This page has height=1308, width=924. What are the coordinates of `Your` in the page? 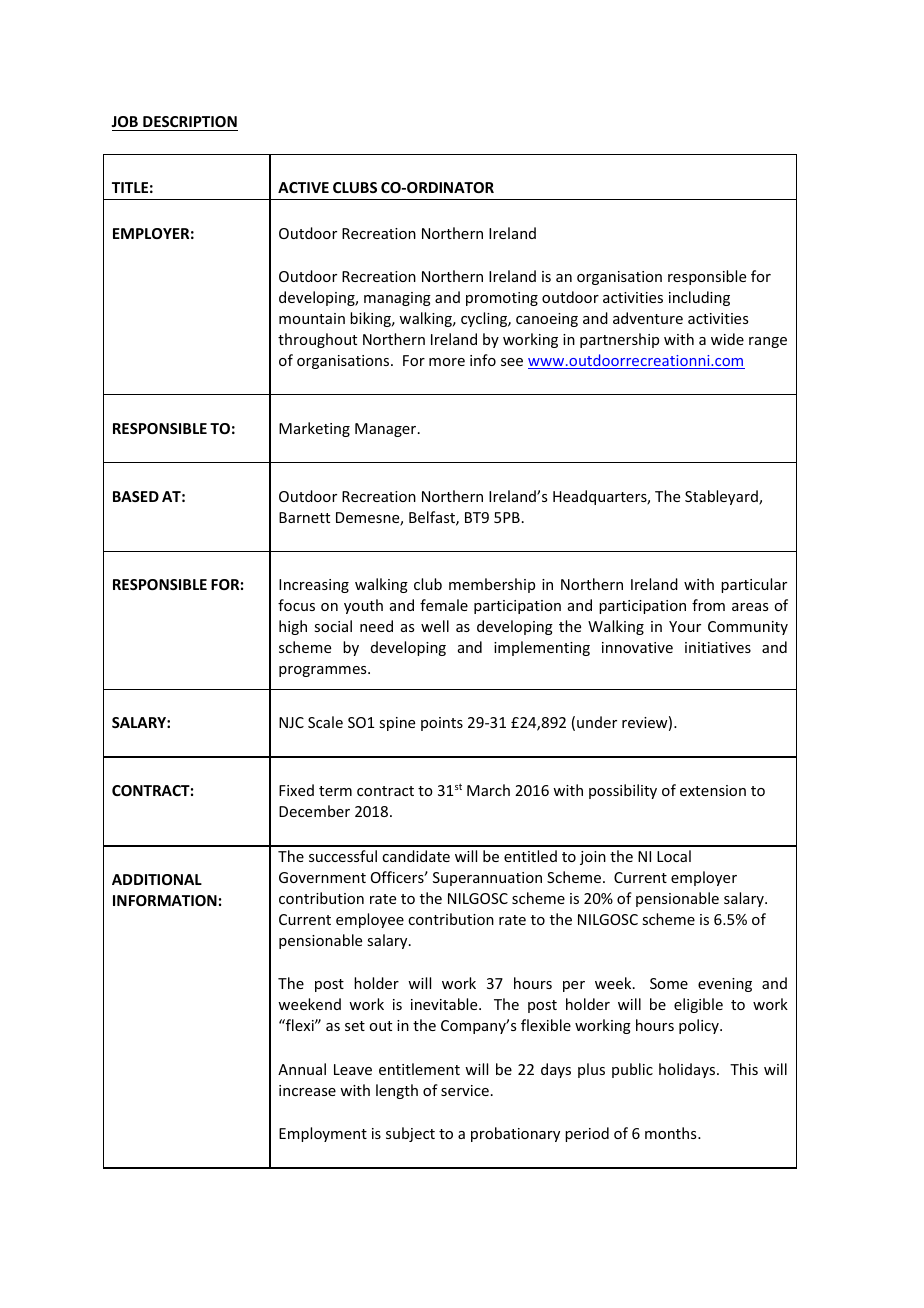 It's located at (685, 626).
